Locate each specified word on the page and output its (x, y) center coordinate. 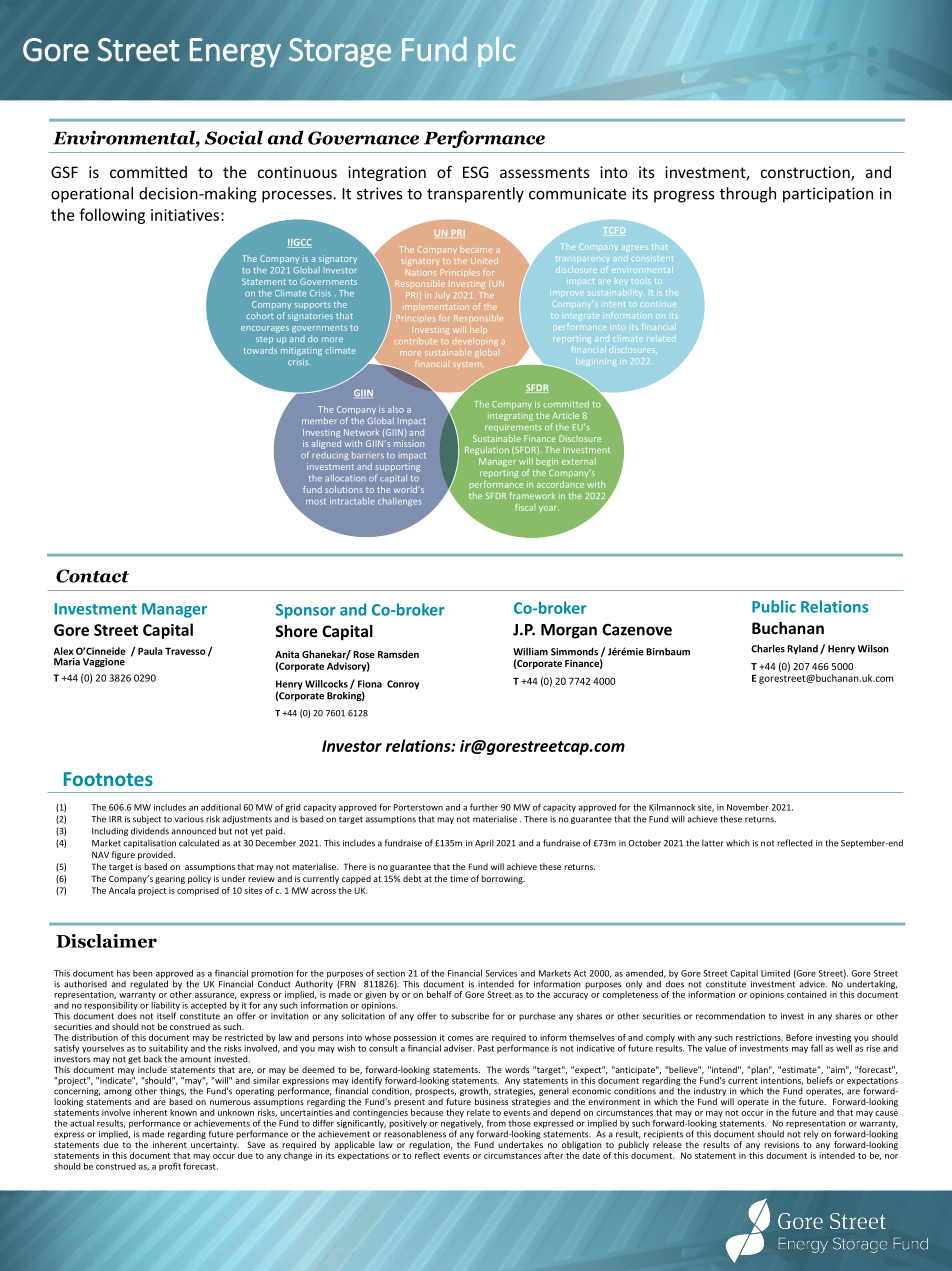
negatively (462, 1124)
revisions (781, 1144)
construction (806, 173)
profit (170, 1167)
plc (496, 52)
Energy (235, 53)
